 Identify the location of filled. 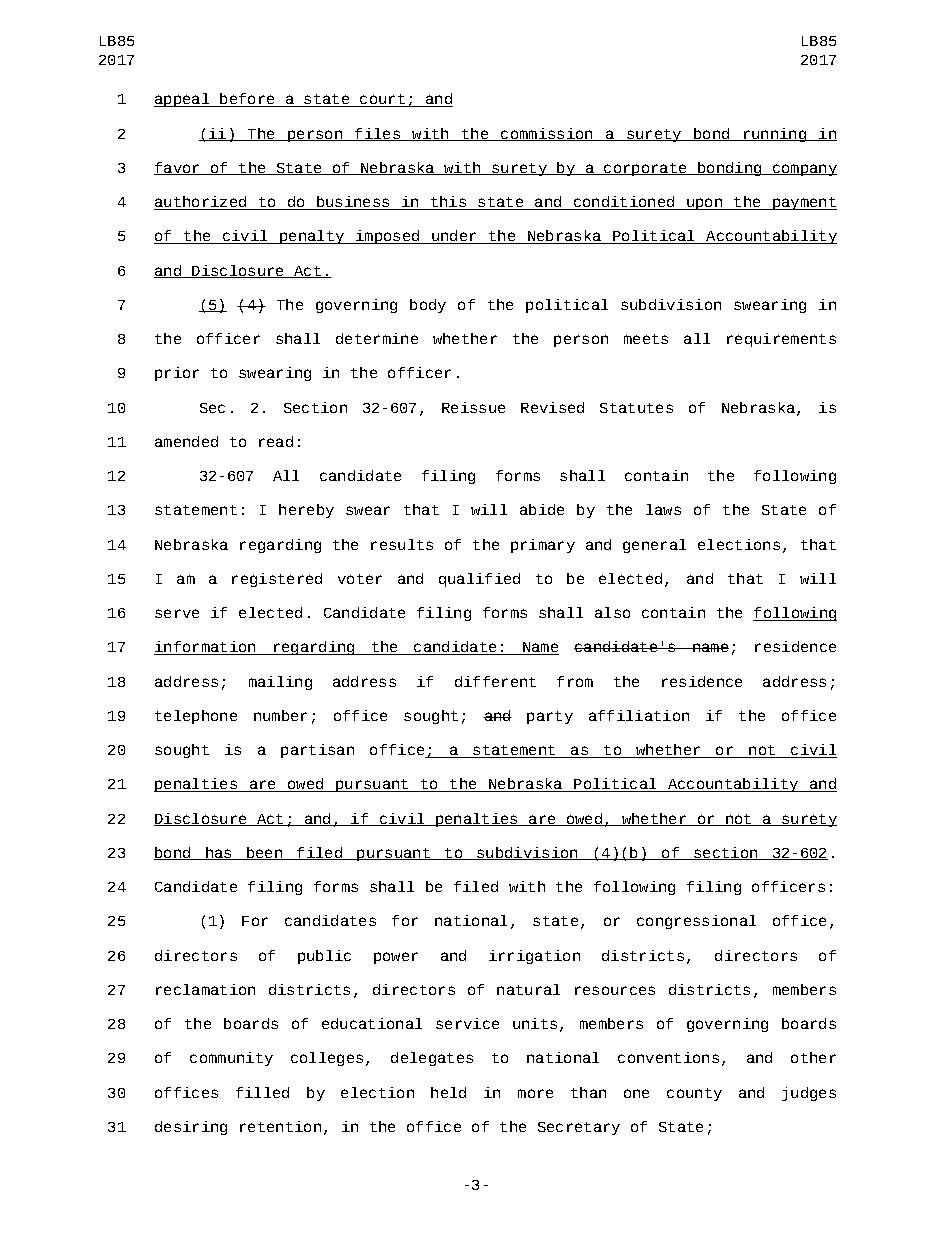
(262, 1092).
